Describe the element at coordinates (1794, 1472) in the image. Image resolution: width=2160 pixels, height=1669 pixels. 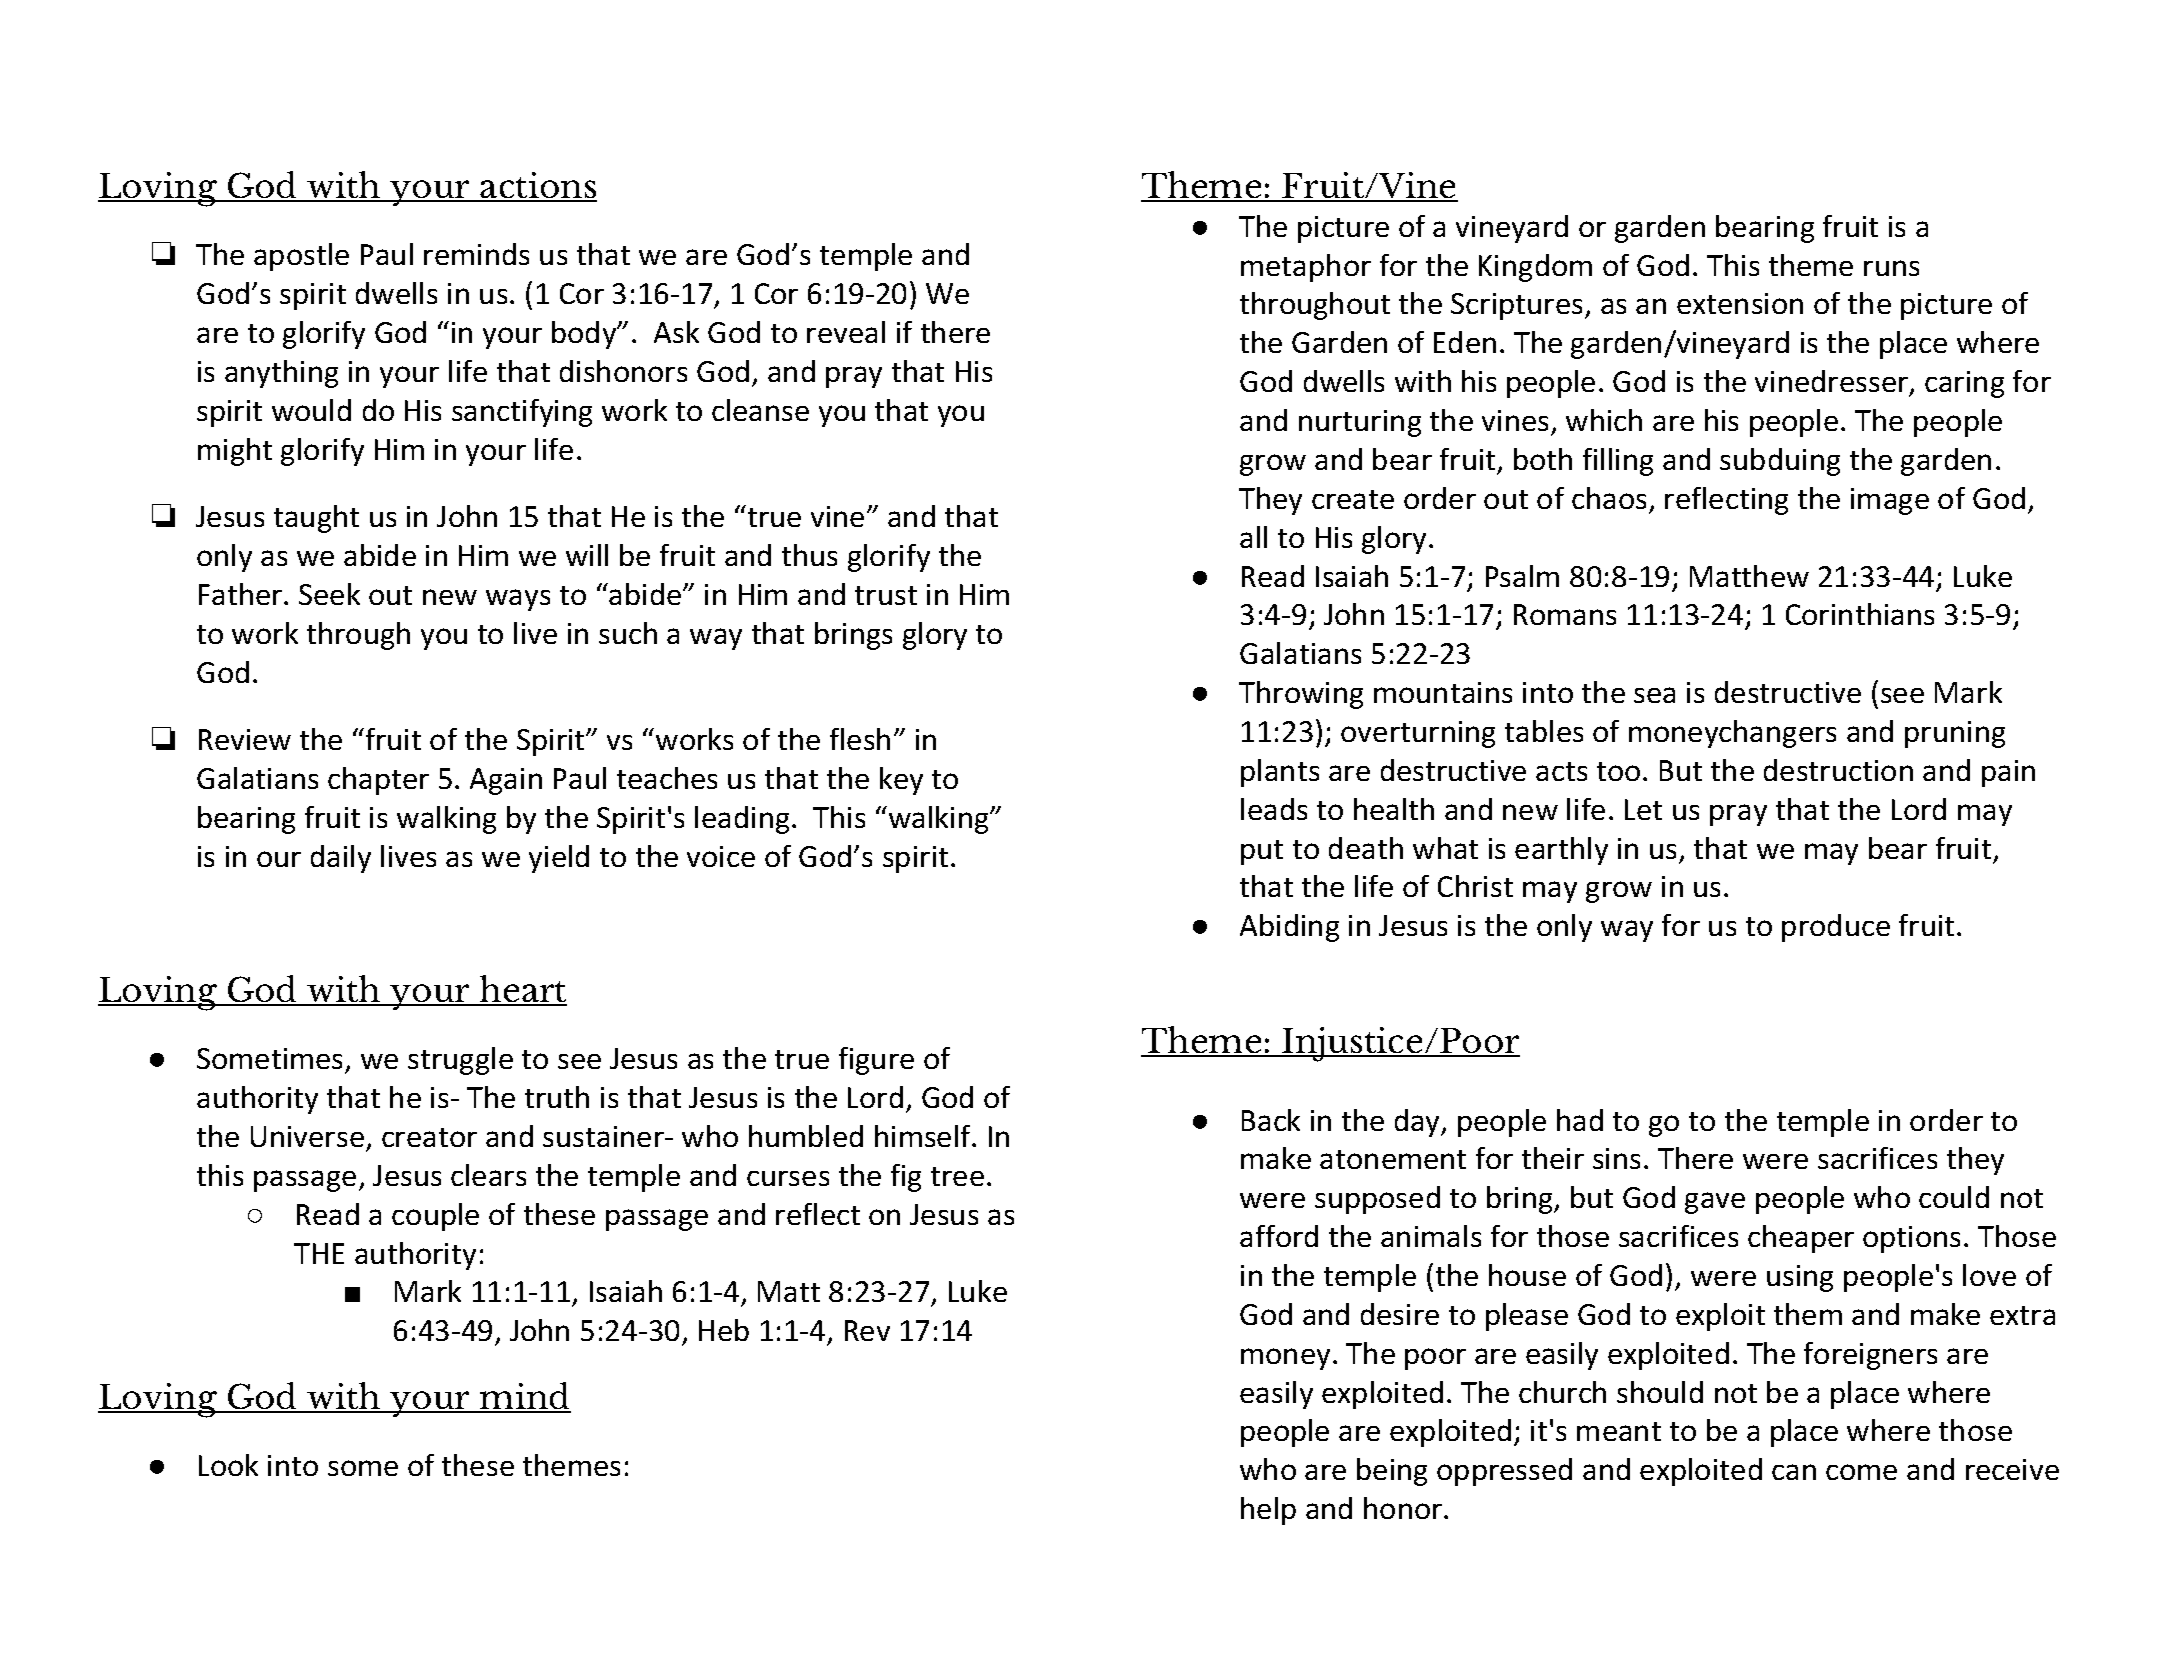
I see `can` at that location.
